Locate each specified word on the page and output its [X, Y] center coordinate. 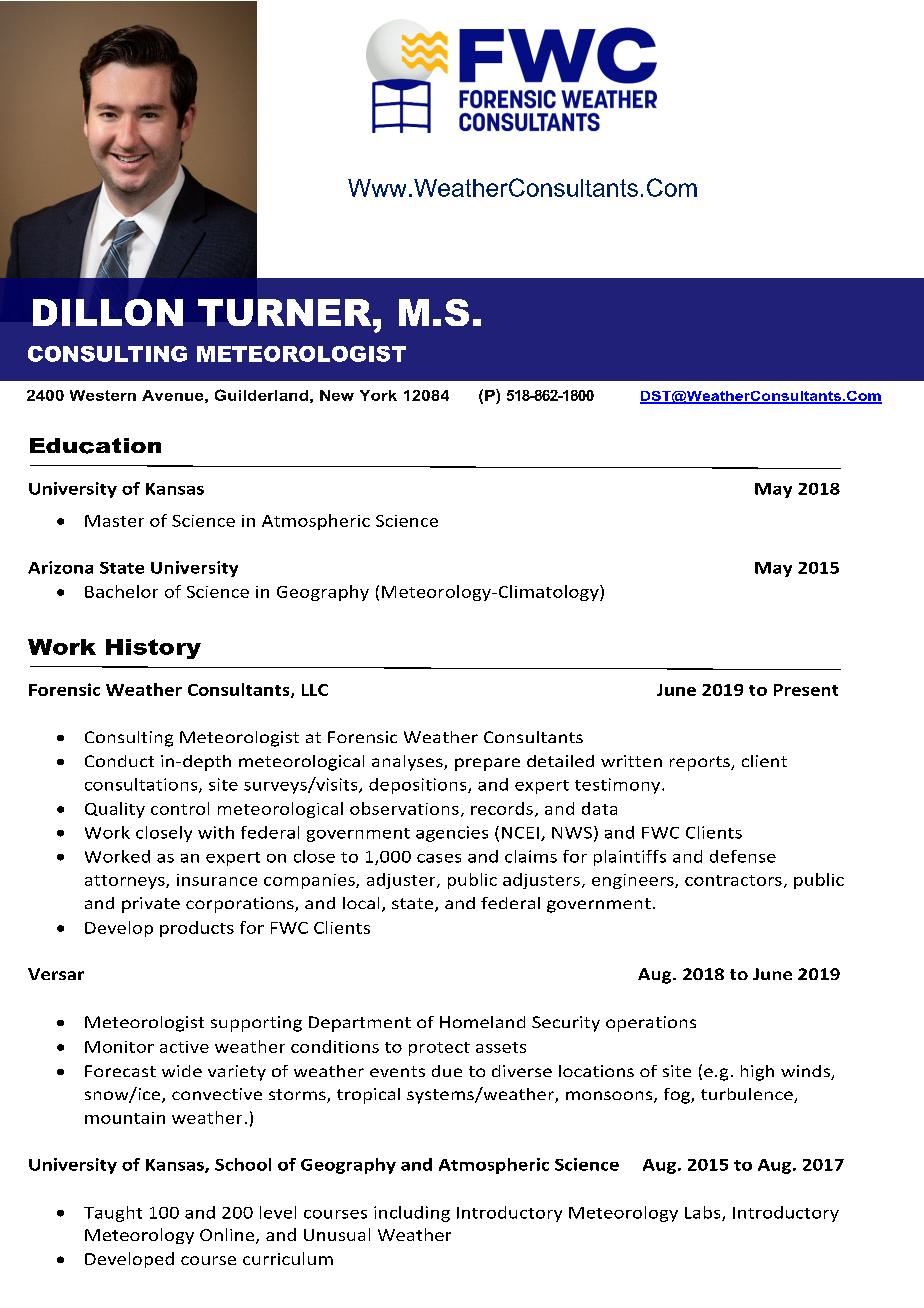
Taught [113, 1214]
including [412, 1214]
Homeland [482, 1022]
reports [701, 763]
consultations [142, 785]
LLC [315, 690]
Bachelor [121, 591]
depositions [419, 786]
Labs [704, 1213]
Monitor [119, 1047]
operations [651, 1024]
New [337, 395]
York [378, 395]
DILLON [108, 312]
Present [806, 690]
